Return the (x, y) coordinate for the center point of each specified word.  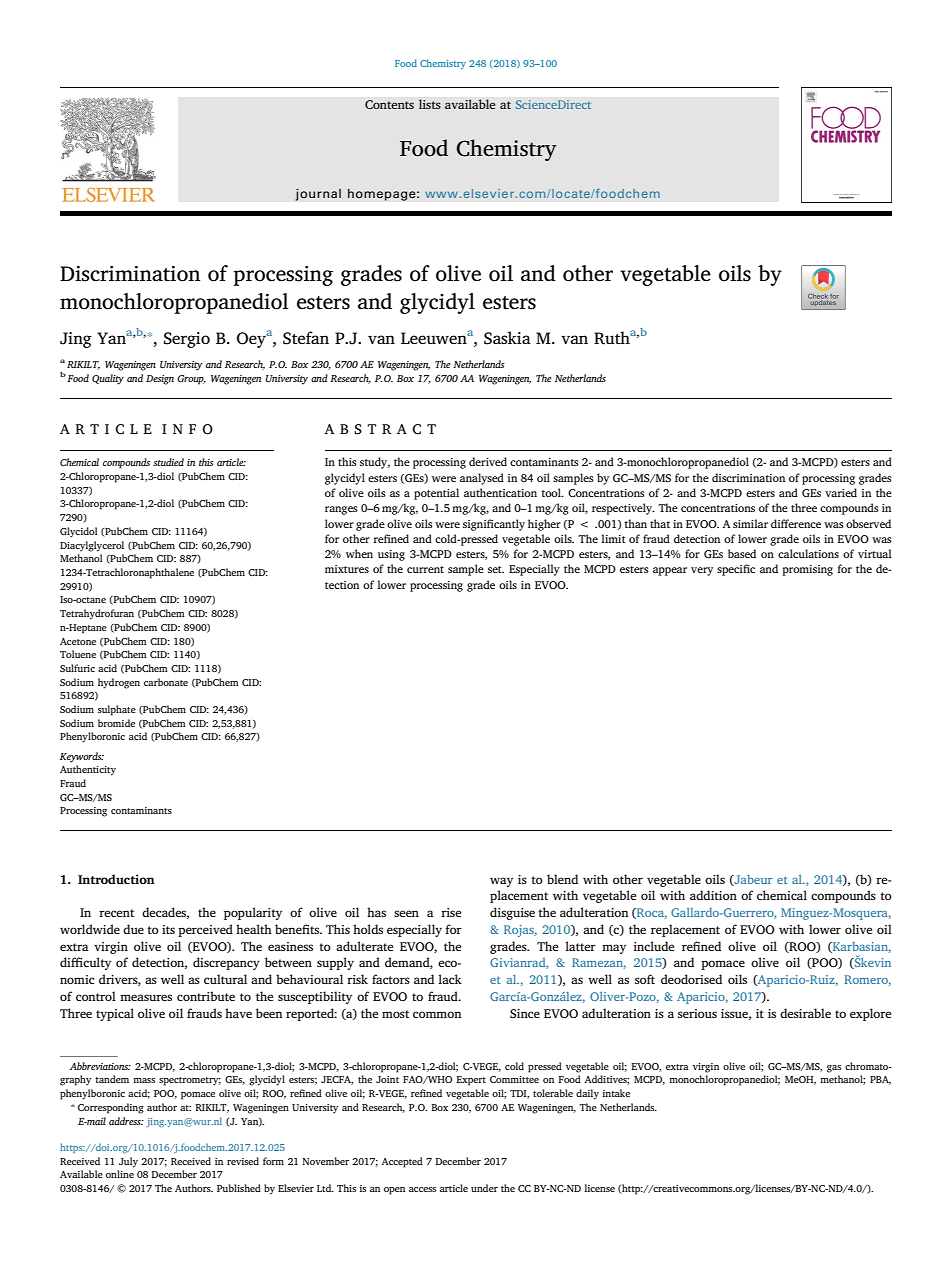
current (425, 569)
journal (318, 194)
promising (807, 570)
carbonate (166, 682)
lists (430, 104)
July (128, 1162)
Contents (389, 105)
